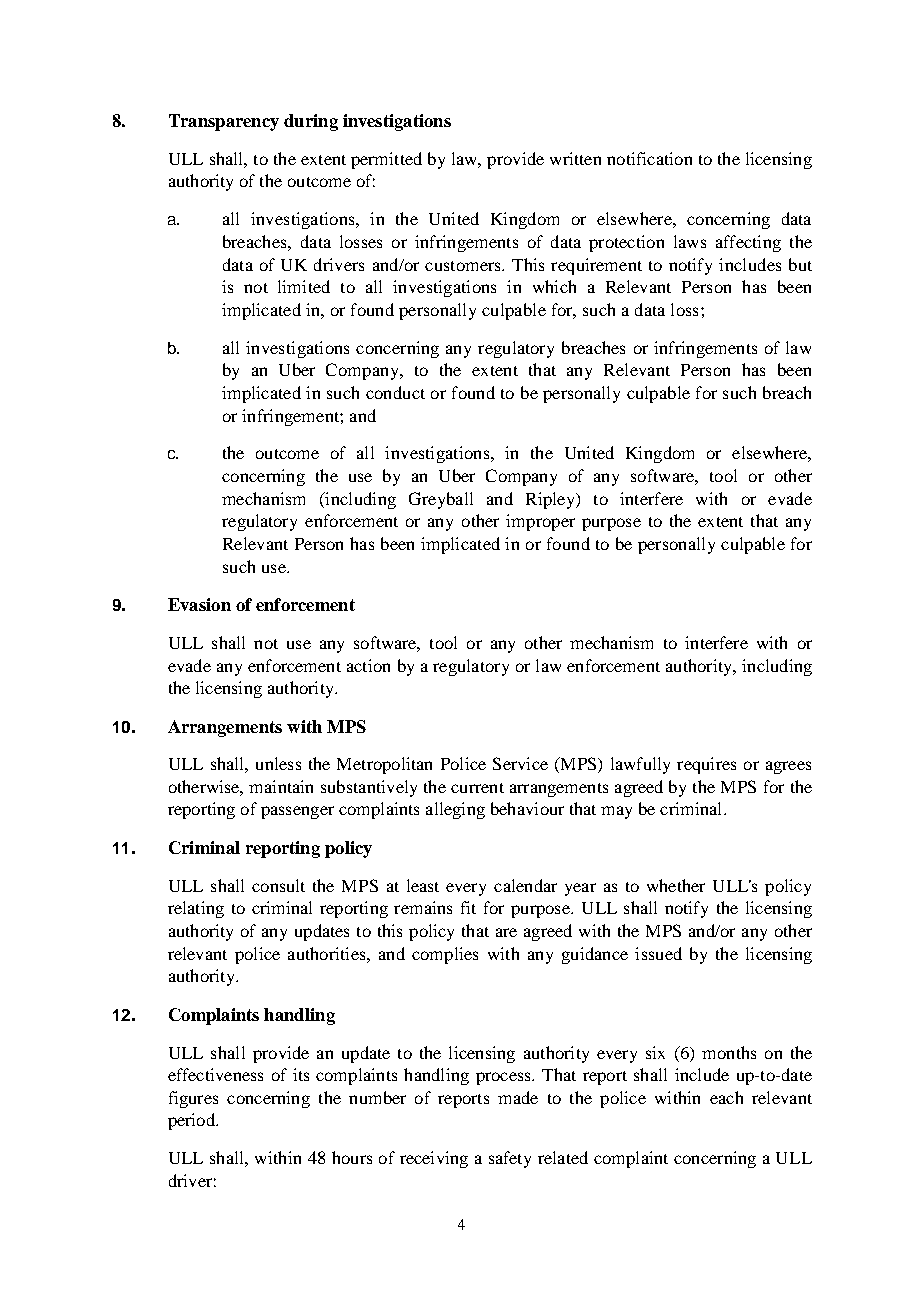 Image resolution: width=924 pixels, height=1308 pixels. Describe the element at coordinates (301, 1074) in the screenshot. I see `its` at that location.
